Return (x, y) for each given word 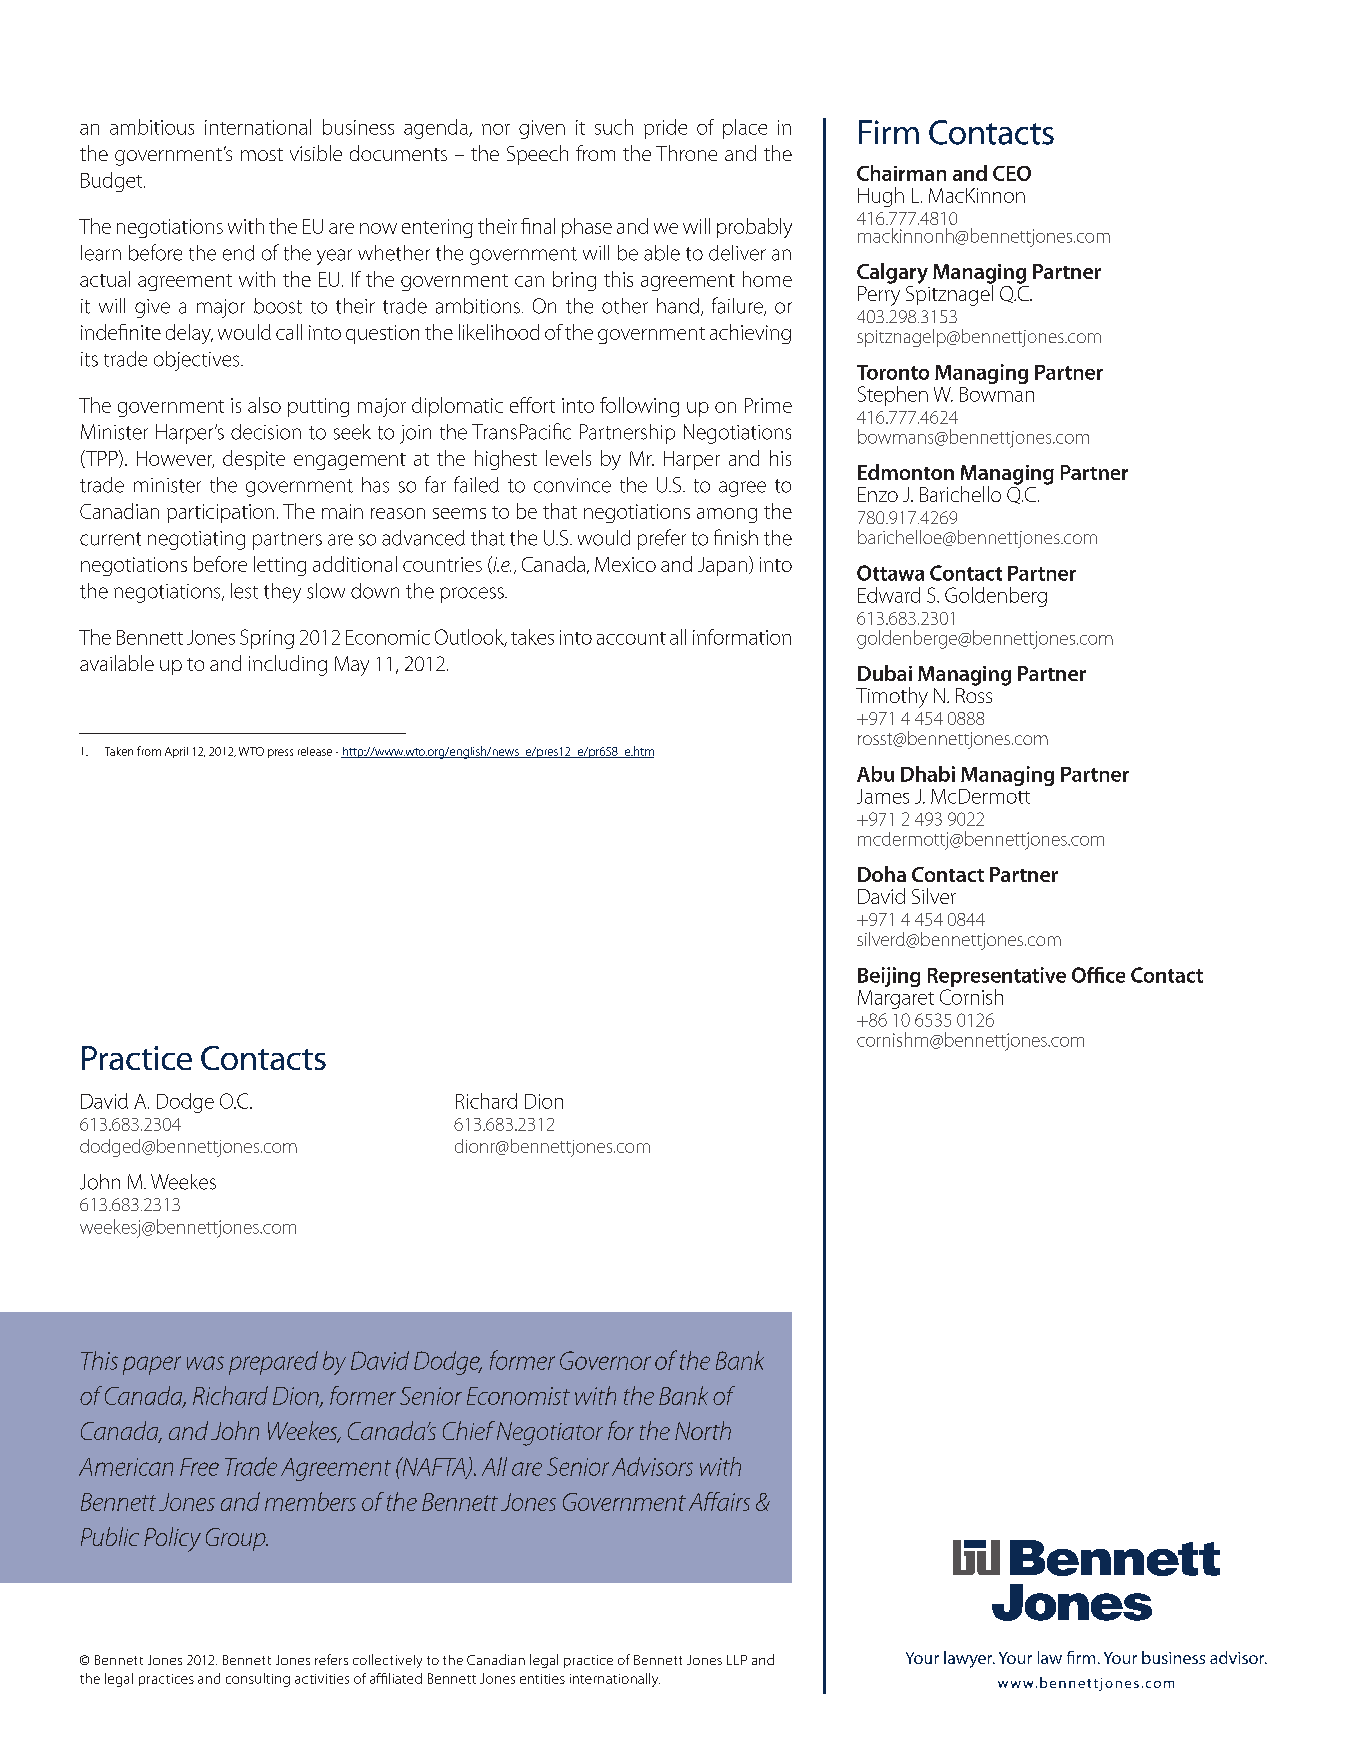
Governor (605, 1360)
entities (542, 1679)
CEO (1012, 173)
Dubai (885, 673)
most (262, 154)
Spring (267, 639)
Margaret (896, 999)
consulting (258, 1680)
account (631, 638)
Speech (537, 155)
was (205, 1363)
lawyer (969, 1659)
